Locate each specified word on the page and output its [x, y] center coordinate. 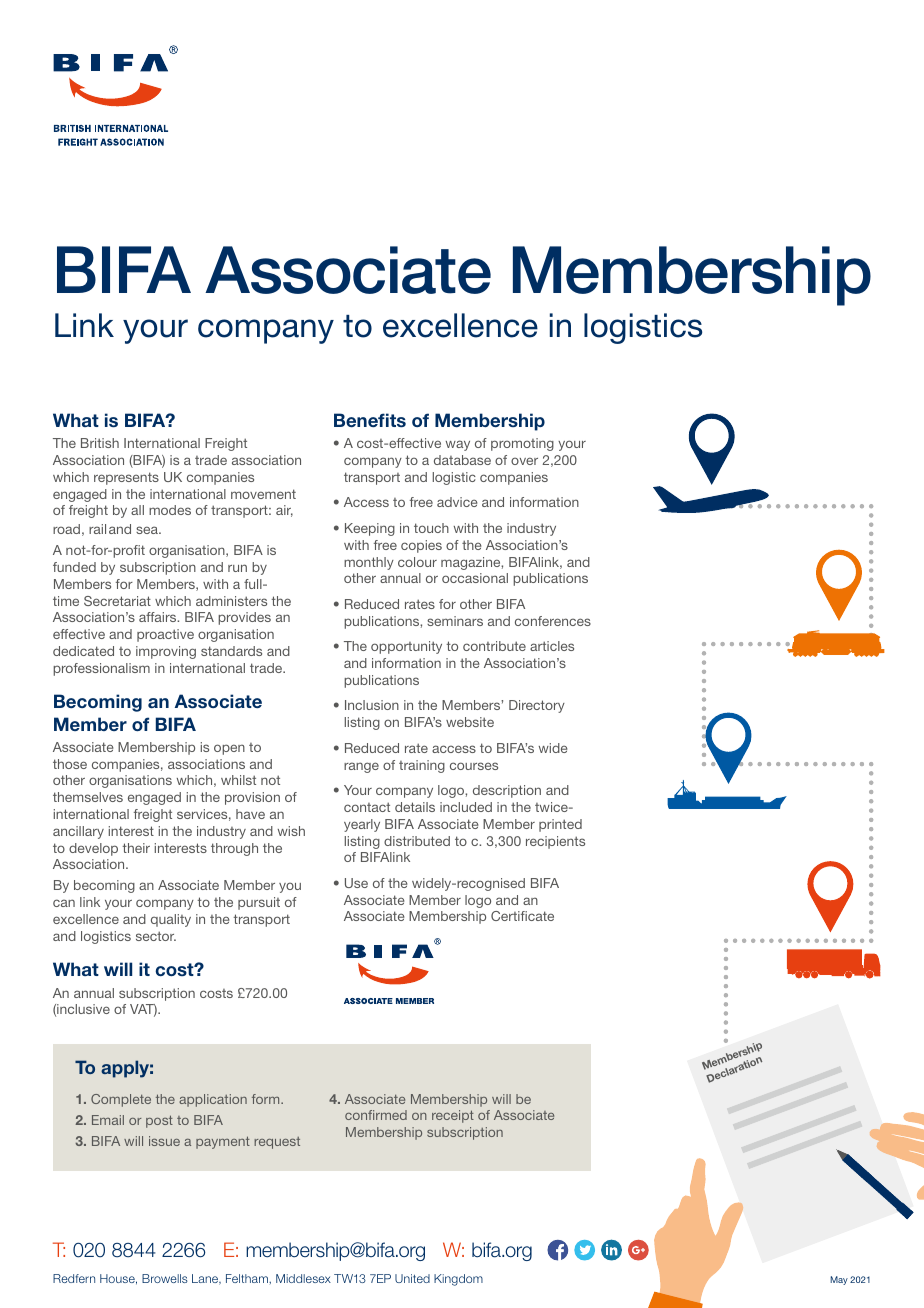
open [229, 749]
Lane [206, 1279]
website [470, 722]
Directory [537, 706]
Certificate [522, 916]
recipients [555, 842]
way [458, 445]
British [100, 443]
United [412, 1278]
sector [156, 936]
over [524, 461]
